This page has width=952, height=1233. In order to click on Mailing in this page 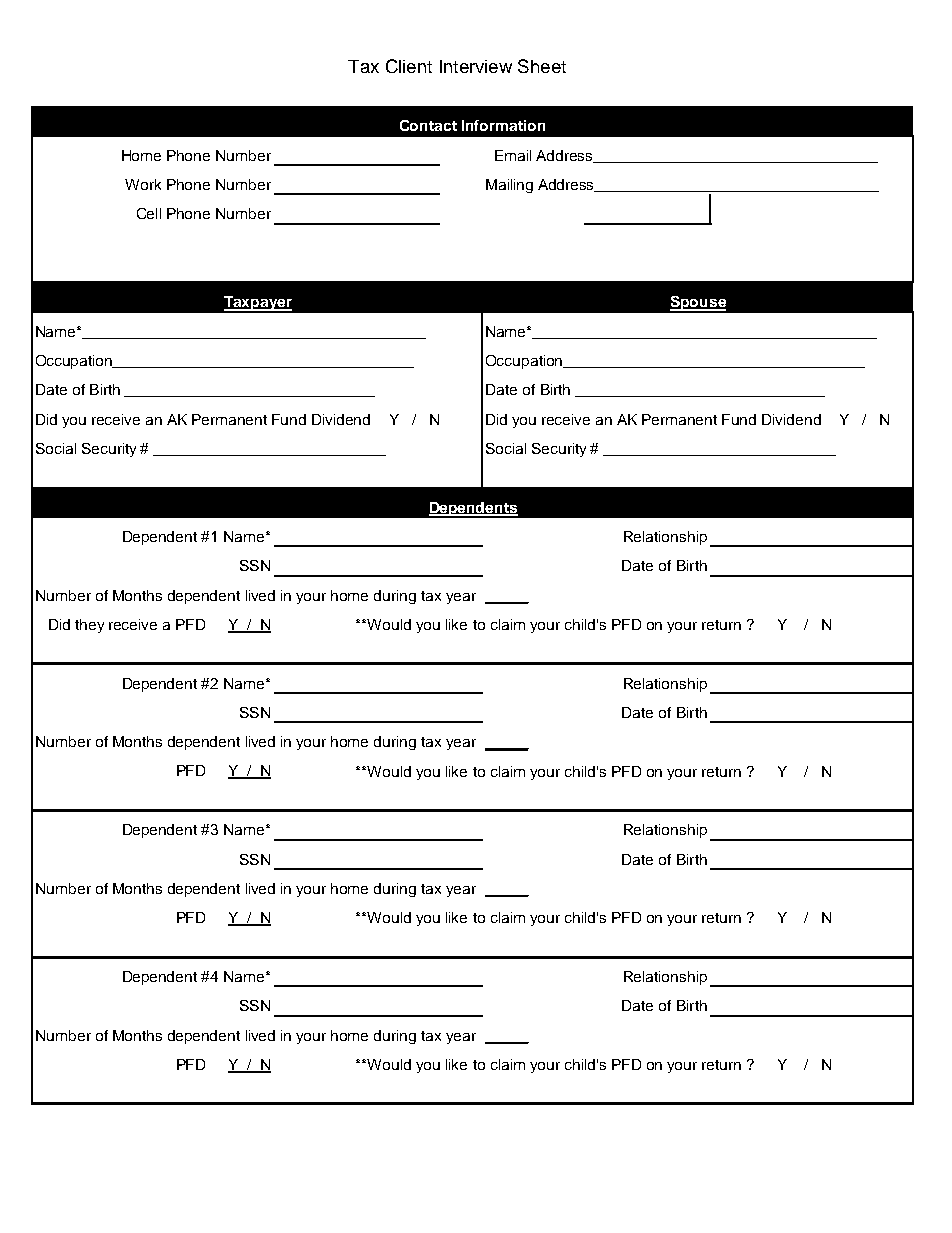, I will do `click(509, 186)`.
